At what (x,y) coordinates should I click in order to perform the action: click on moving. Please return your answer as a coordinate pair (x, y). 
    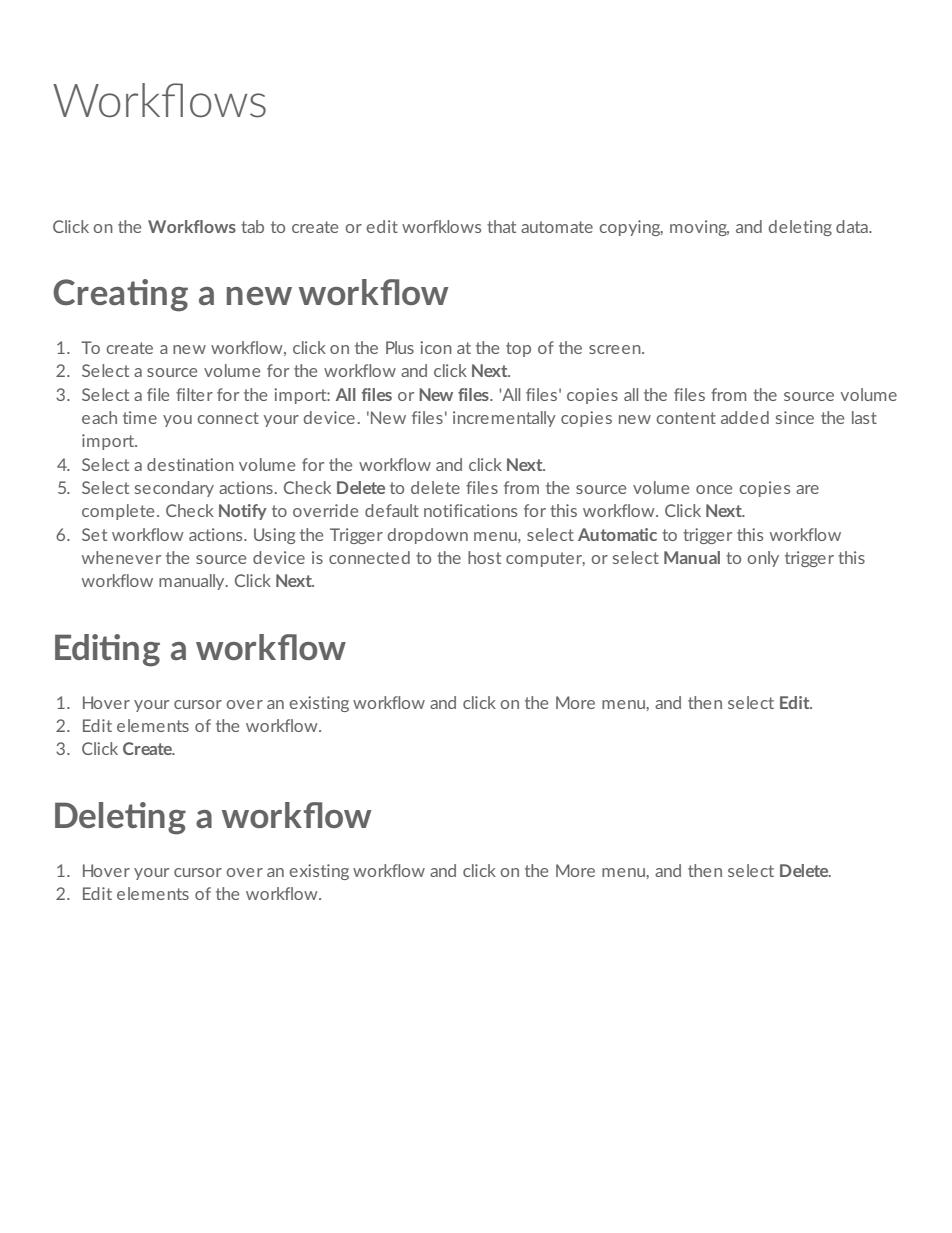
    Looking at the image, I should click on (699, 228).
